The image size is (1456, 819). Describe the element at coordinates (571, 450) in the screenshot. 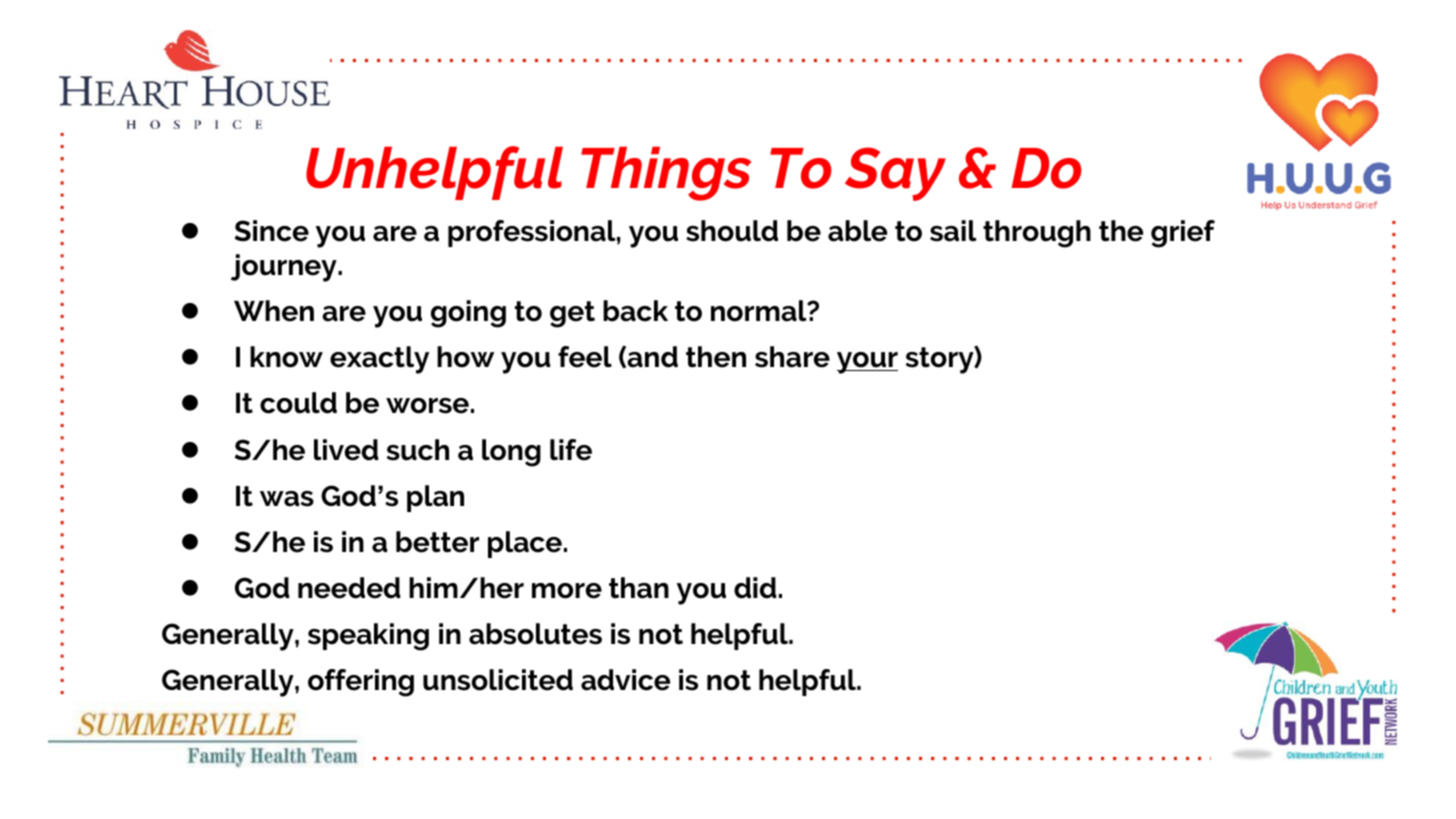

I see `life` at that location.
